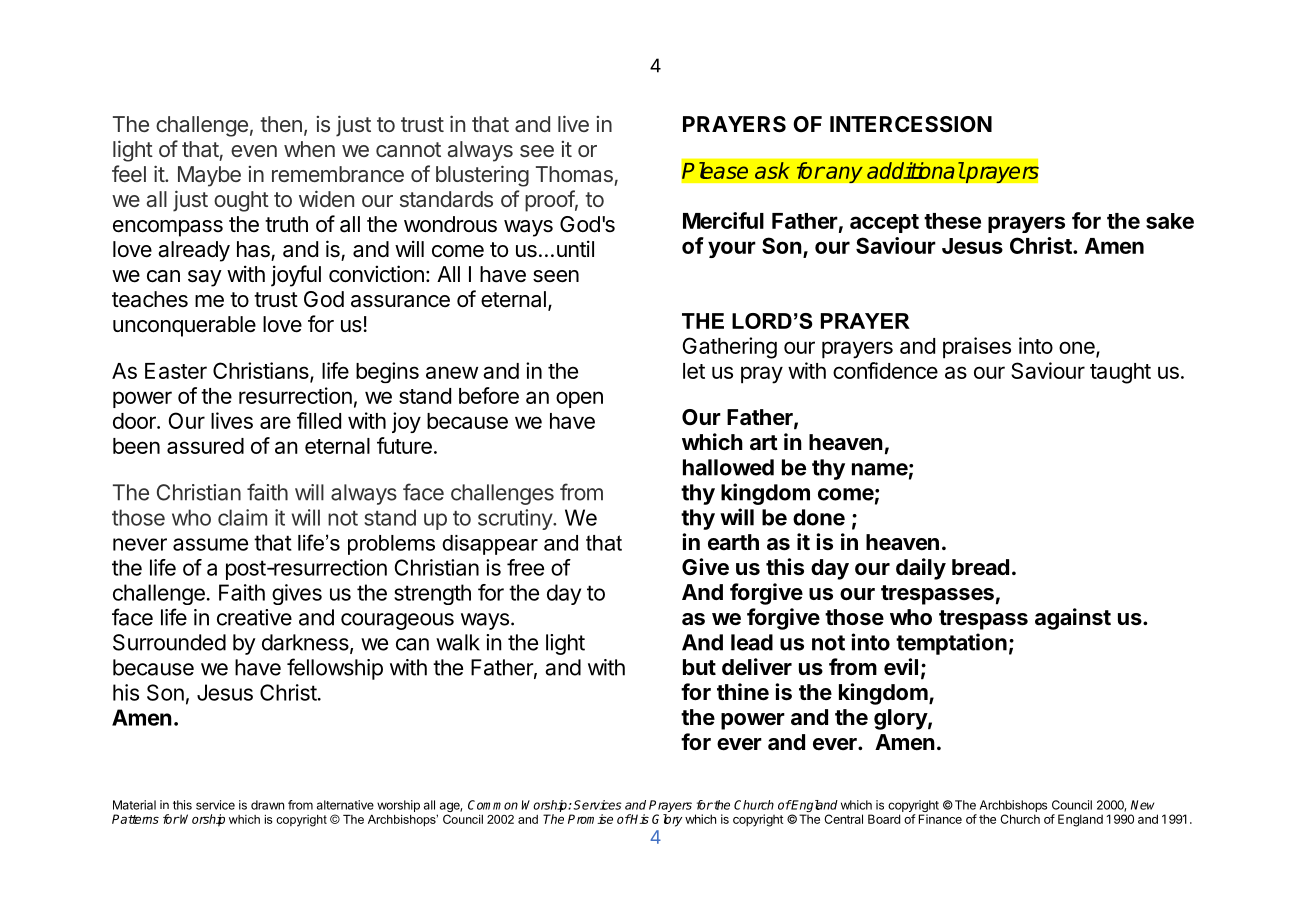  Describe the element at coordinates (715, 170) in the screenshot. I see `Please` at that location.
